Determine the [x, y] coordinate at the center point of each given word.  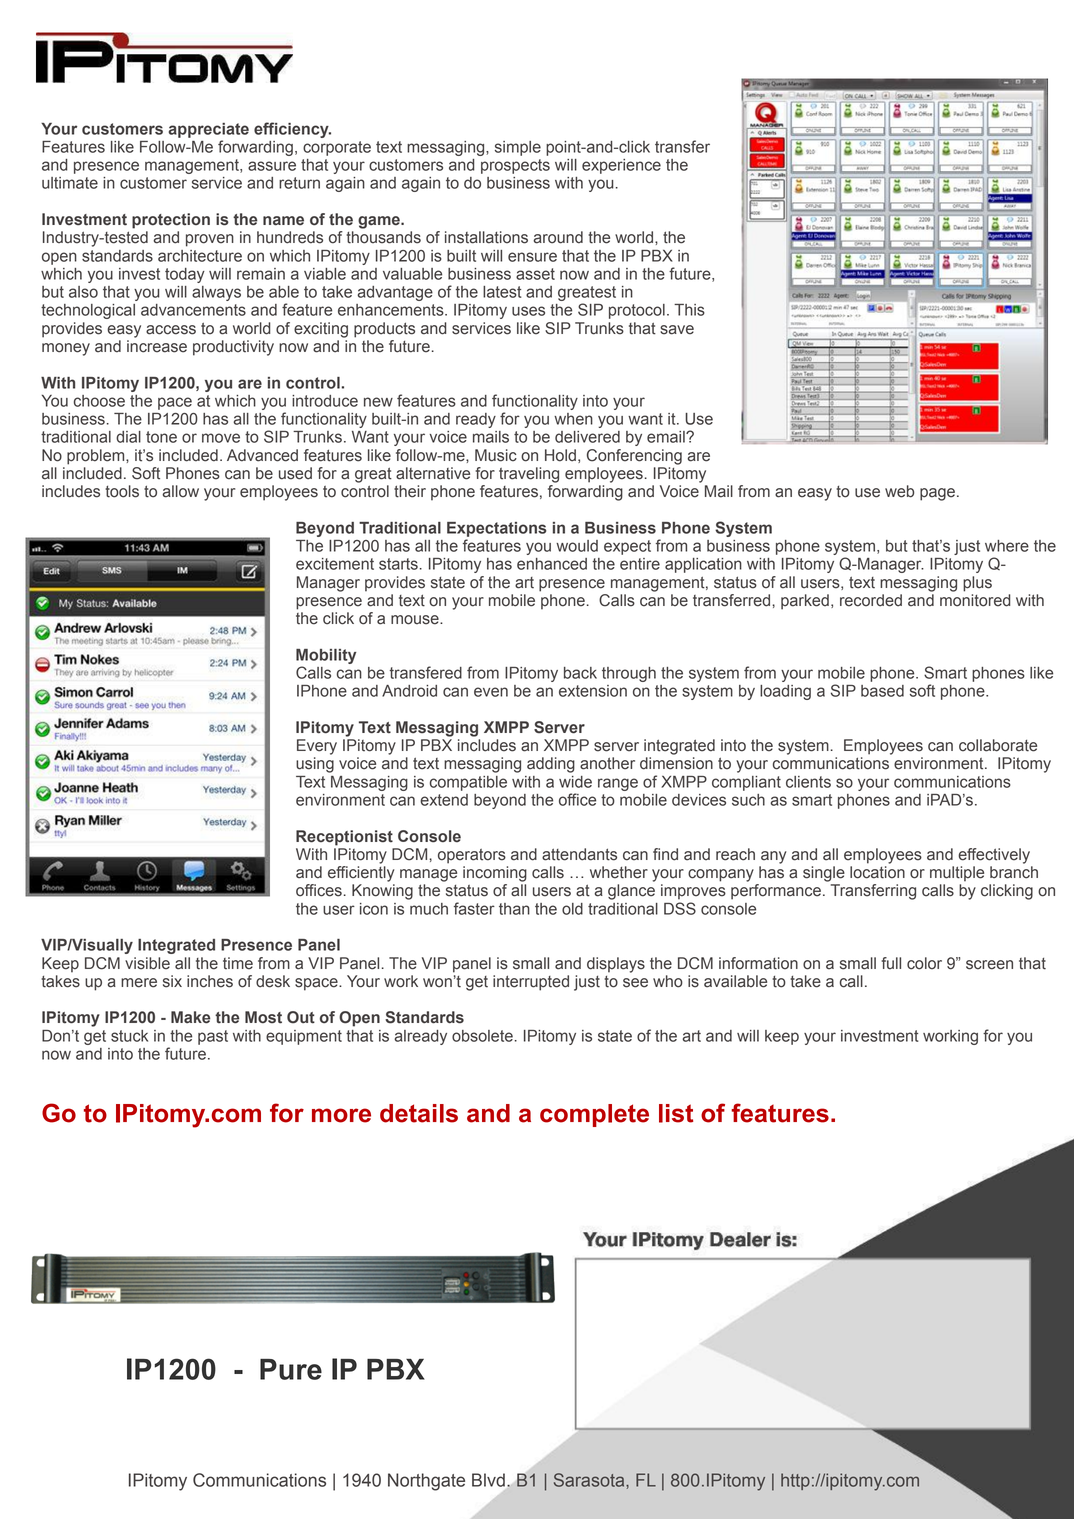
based [882, 691]
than [514, 909]
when [573, 419]
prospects [515, 166]
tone [161, 437]
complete [594, 1115]
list [676, 1113]
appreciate [208, 130]
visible [147, 963]
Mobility [326, 656]
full [891, 963]
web [899, 491]
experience [621, 166]
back [580, 673]
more [341, 1115]
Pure [291, 1369]
